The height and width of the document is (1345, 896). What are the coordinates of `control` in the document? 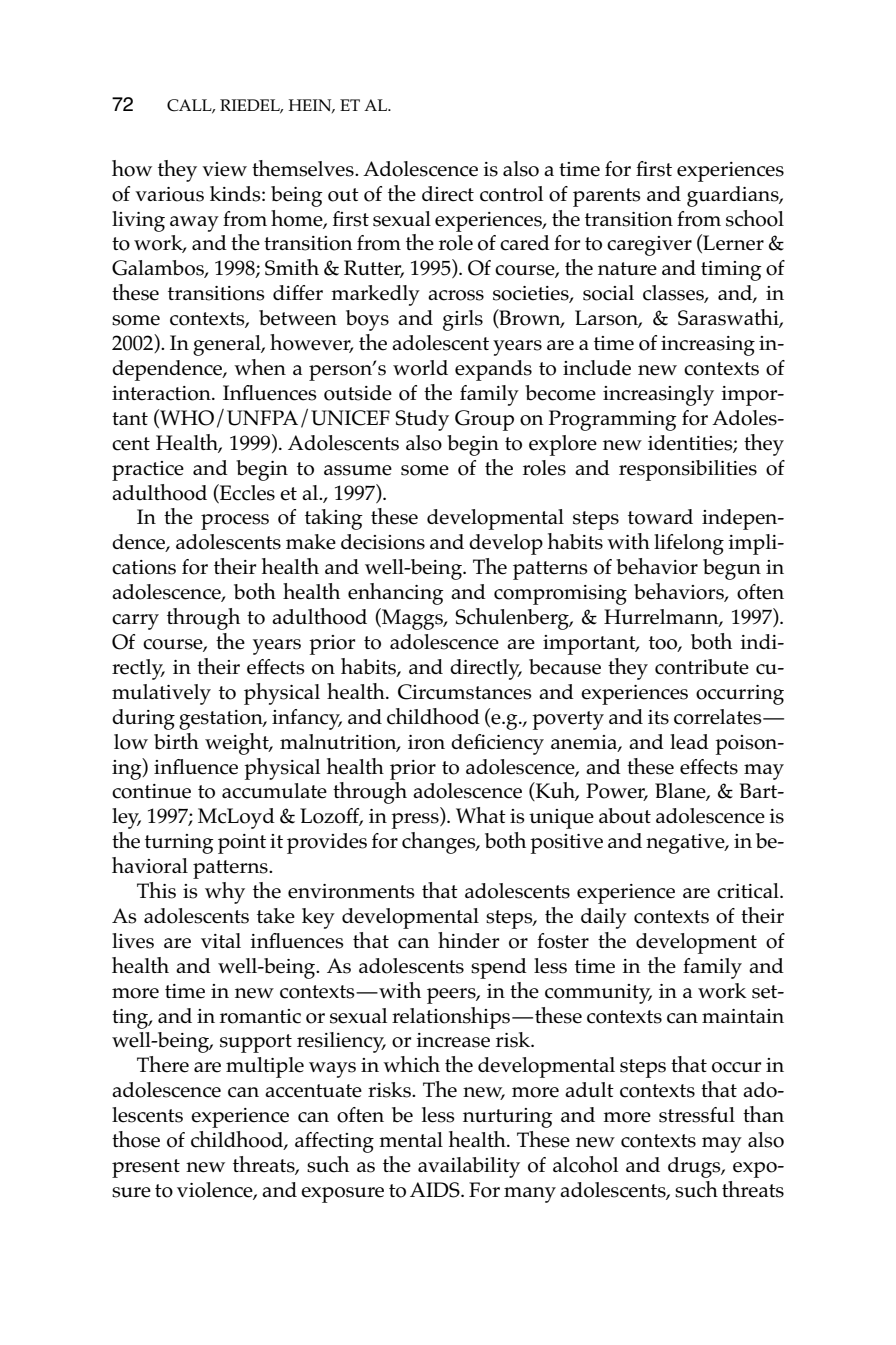 It's located at (511, 194).
